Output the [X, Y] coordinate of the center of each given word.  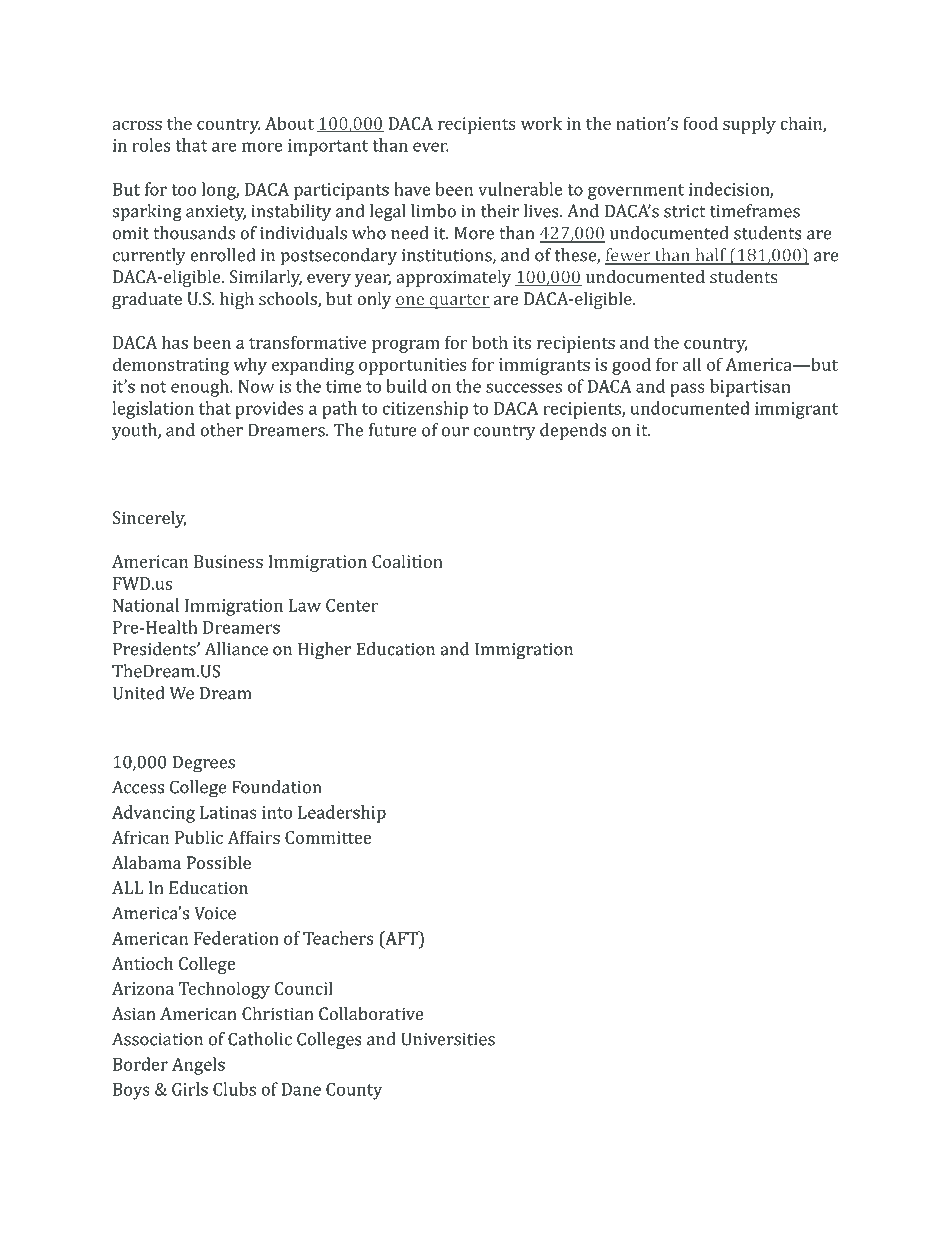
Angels [198, 1066]
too [183, 190]
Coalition [407, 561]
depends [573, 431]
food [700, 123]
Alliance [236, 649]
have [412, 189]
